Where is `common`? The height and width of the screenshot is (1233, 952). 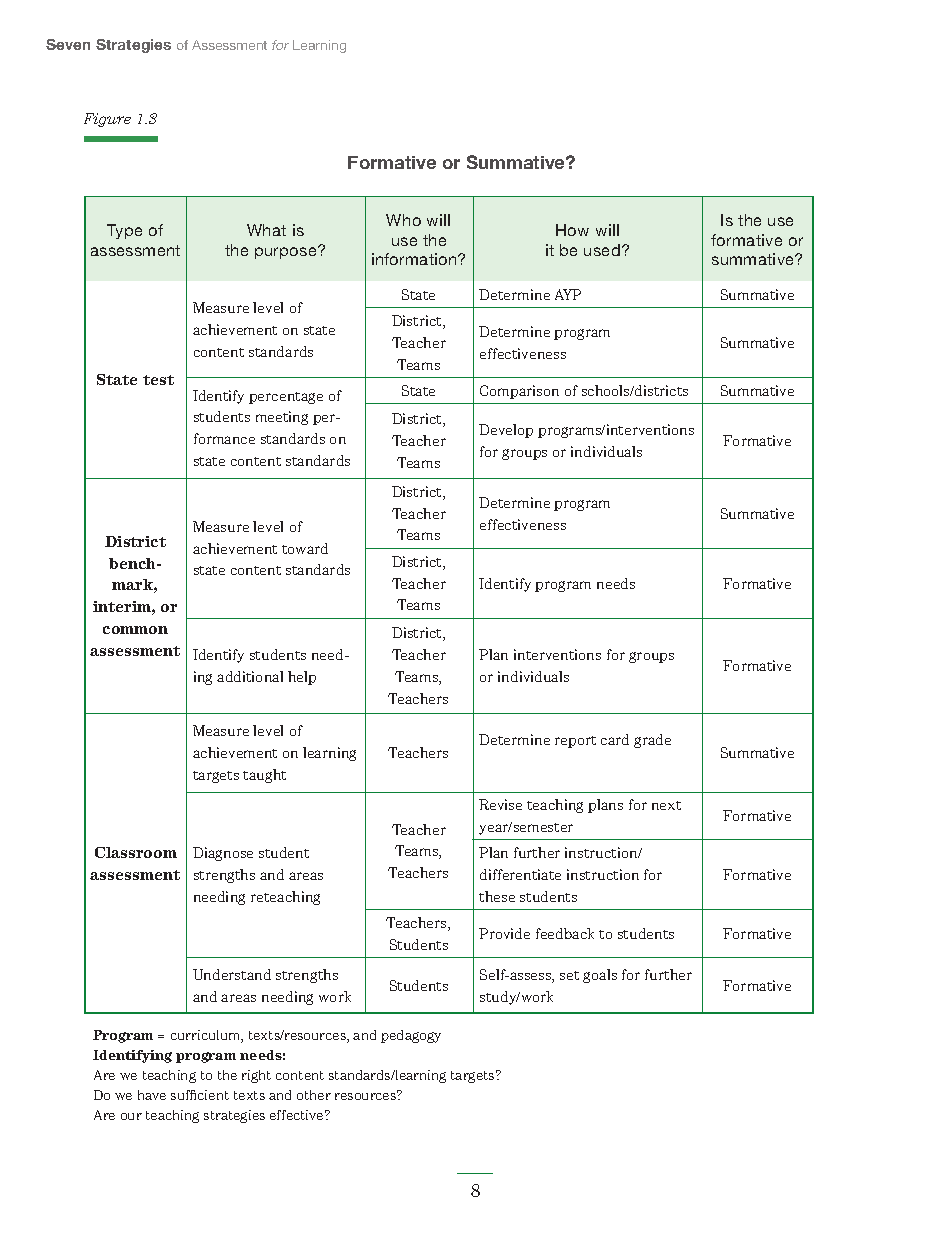
common is located at coordinates (135, 630).
